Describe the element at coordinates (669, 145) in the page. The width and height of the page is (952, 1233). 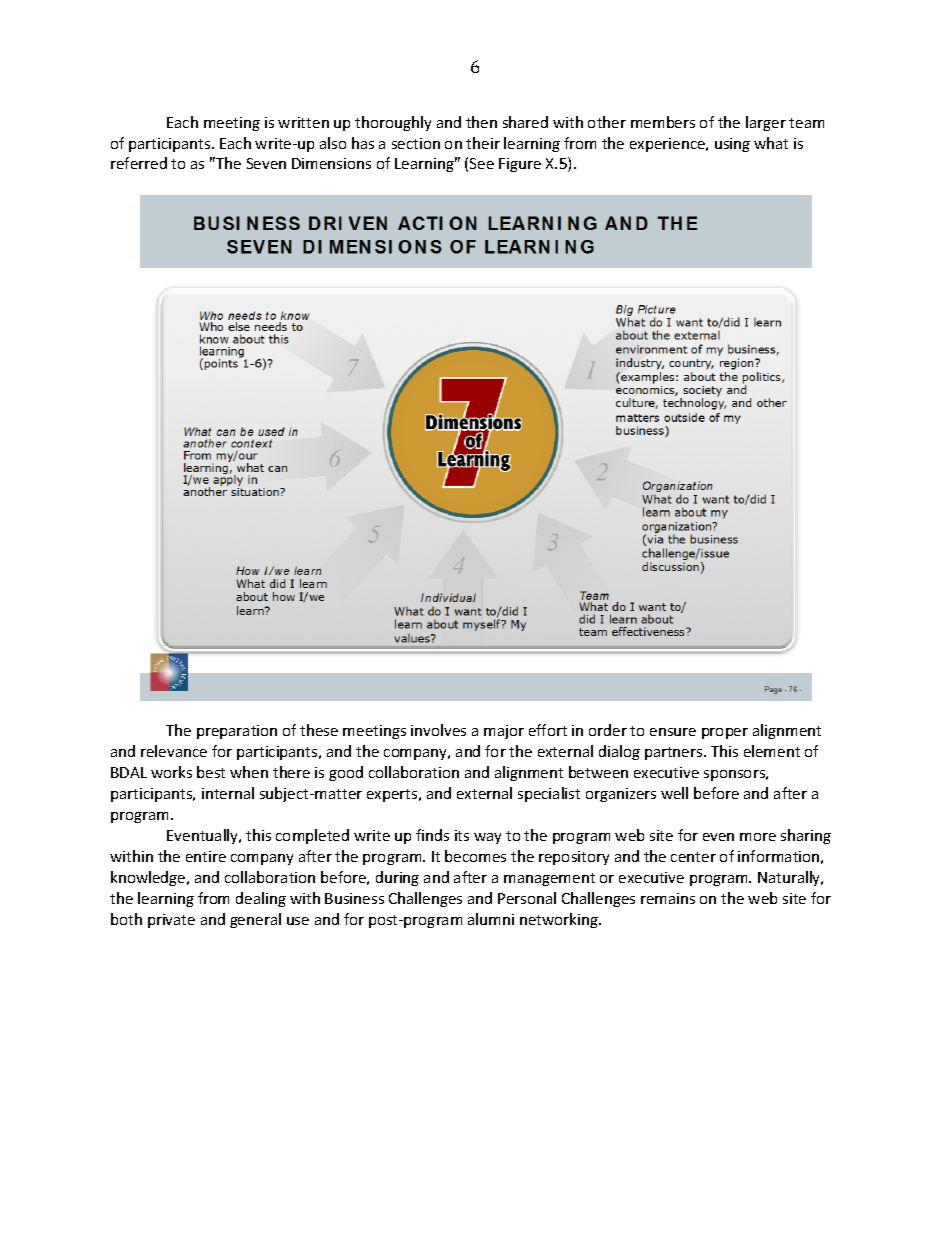
I see `experience` at that location.
